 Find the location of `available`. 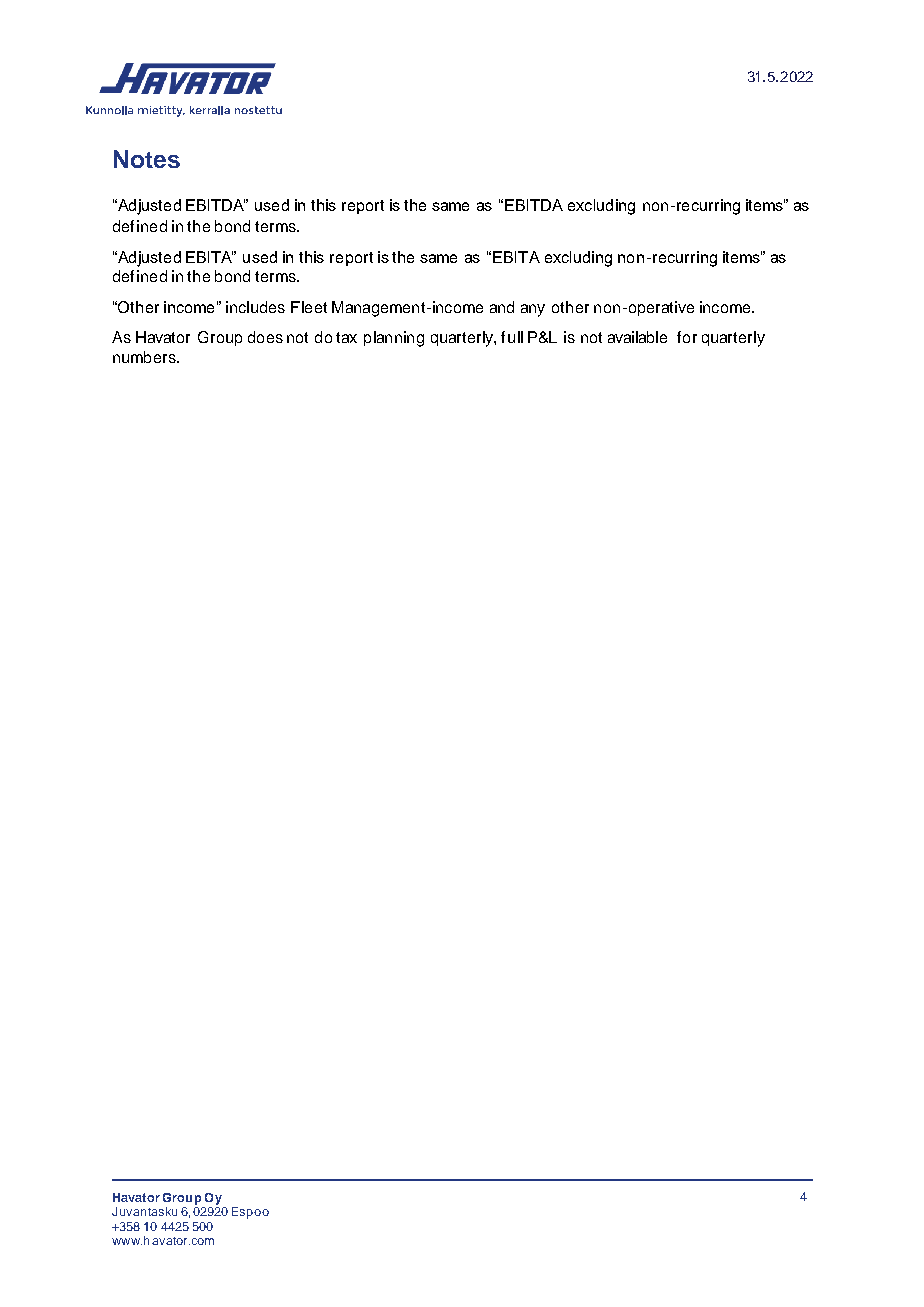

available is located at coordinates (637, 337).
